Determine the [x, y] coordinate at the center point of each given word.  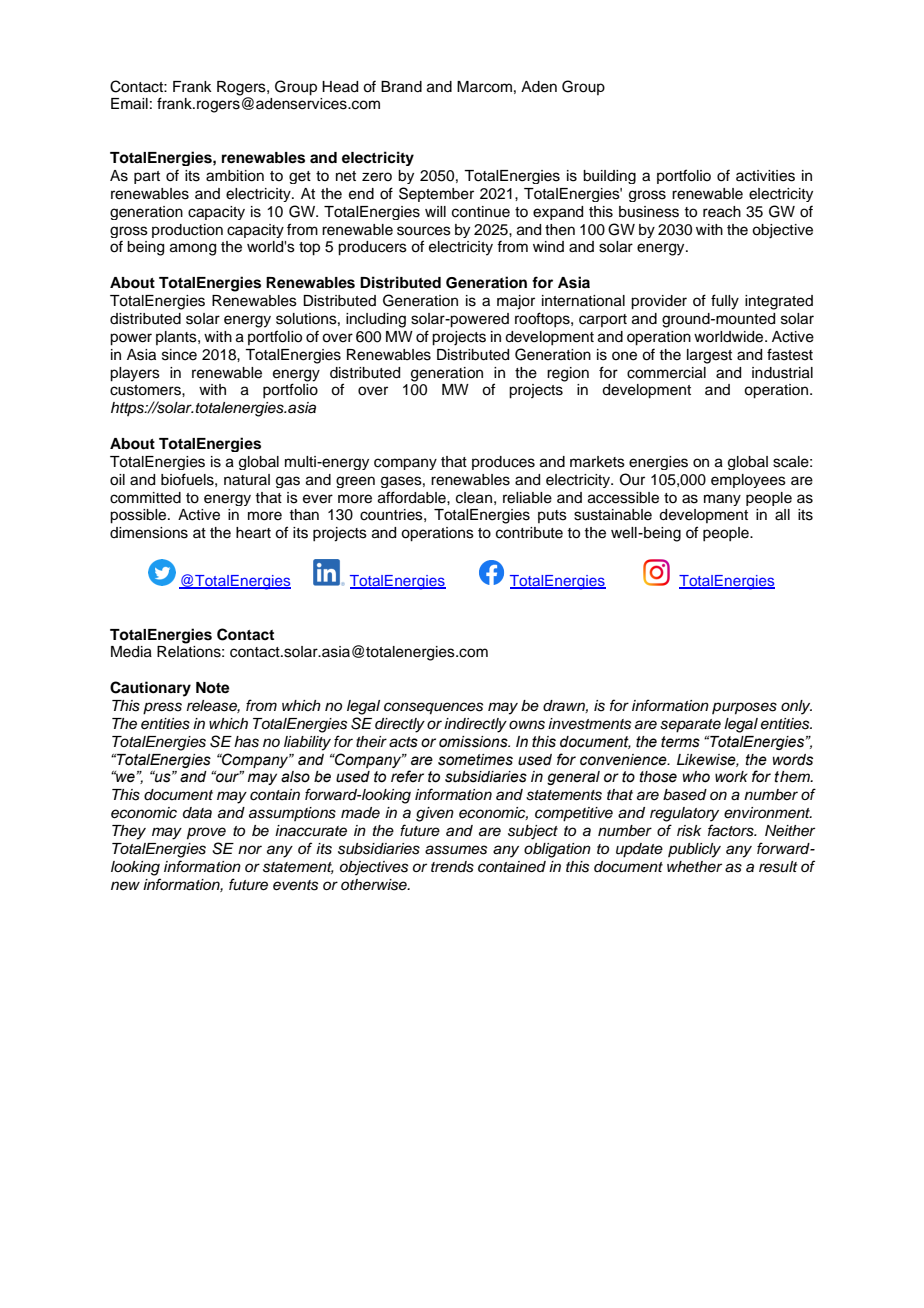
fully [725, 302]
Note [213, 688]
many [722, 500]
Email [129, 104]
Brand [401, 87]
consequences [433, 708]
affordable [413, 497]
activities [765, 176]
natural [247, 480]
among [193, 249]
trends [452, 867]
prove [206, 833]
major [516, 302]
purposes [744, 708]
